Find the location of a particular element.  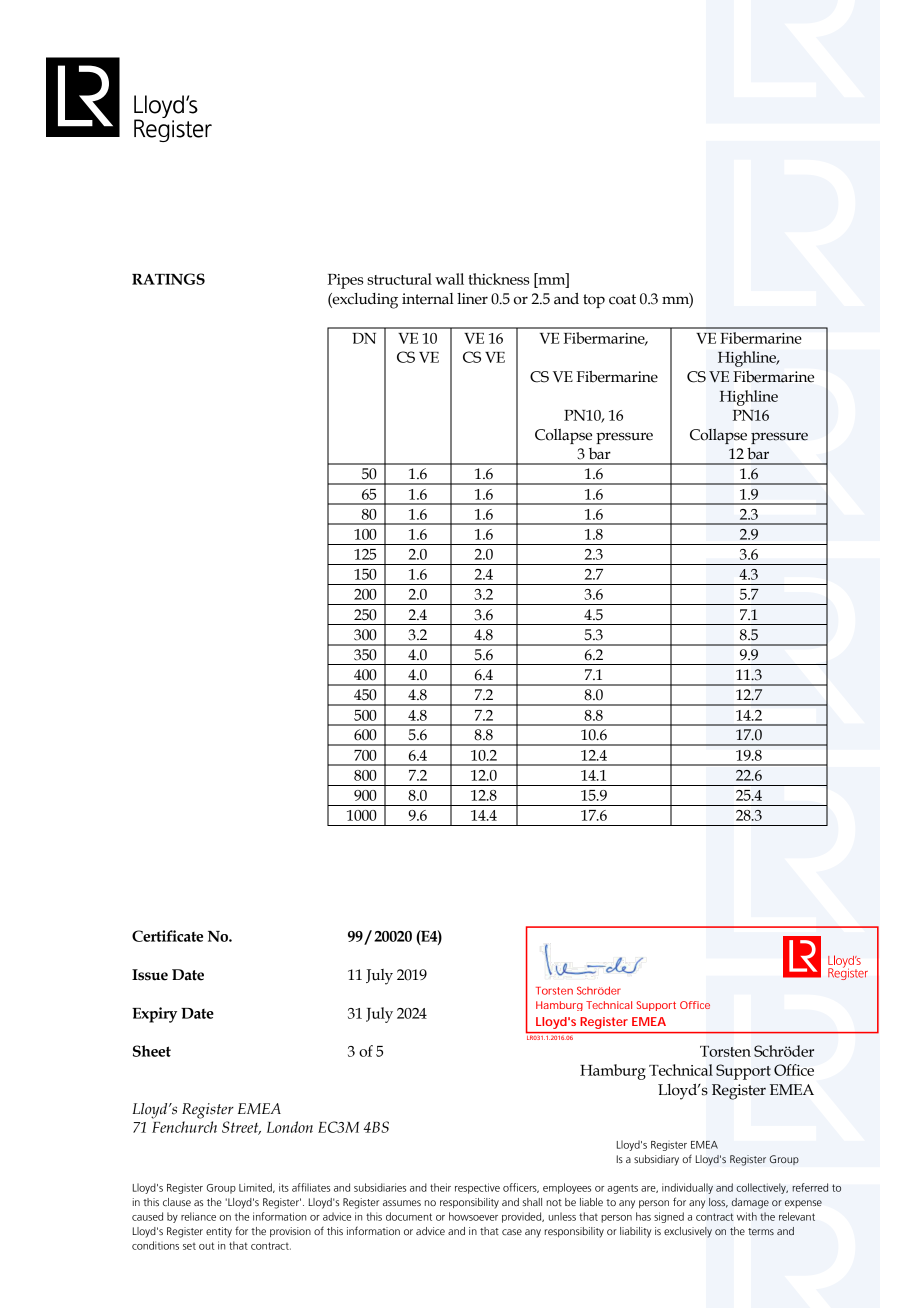

Expiry is located at coordinates (154, 1015).
